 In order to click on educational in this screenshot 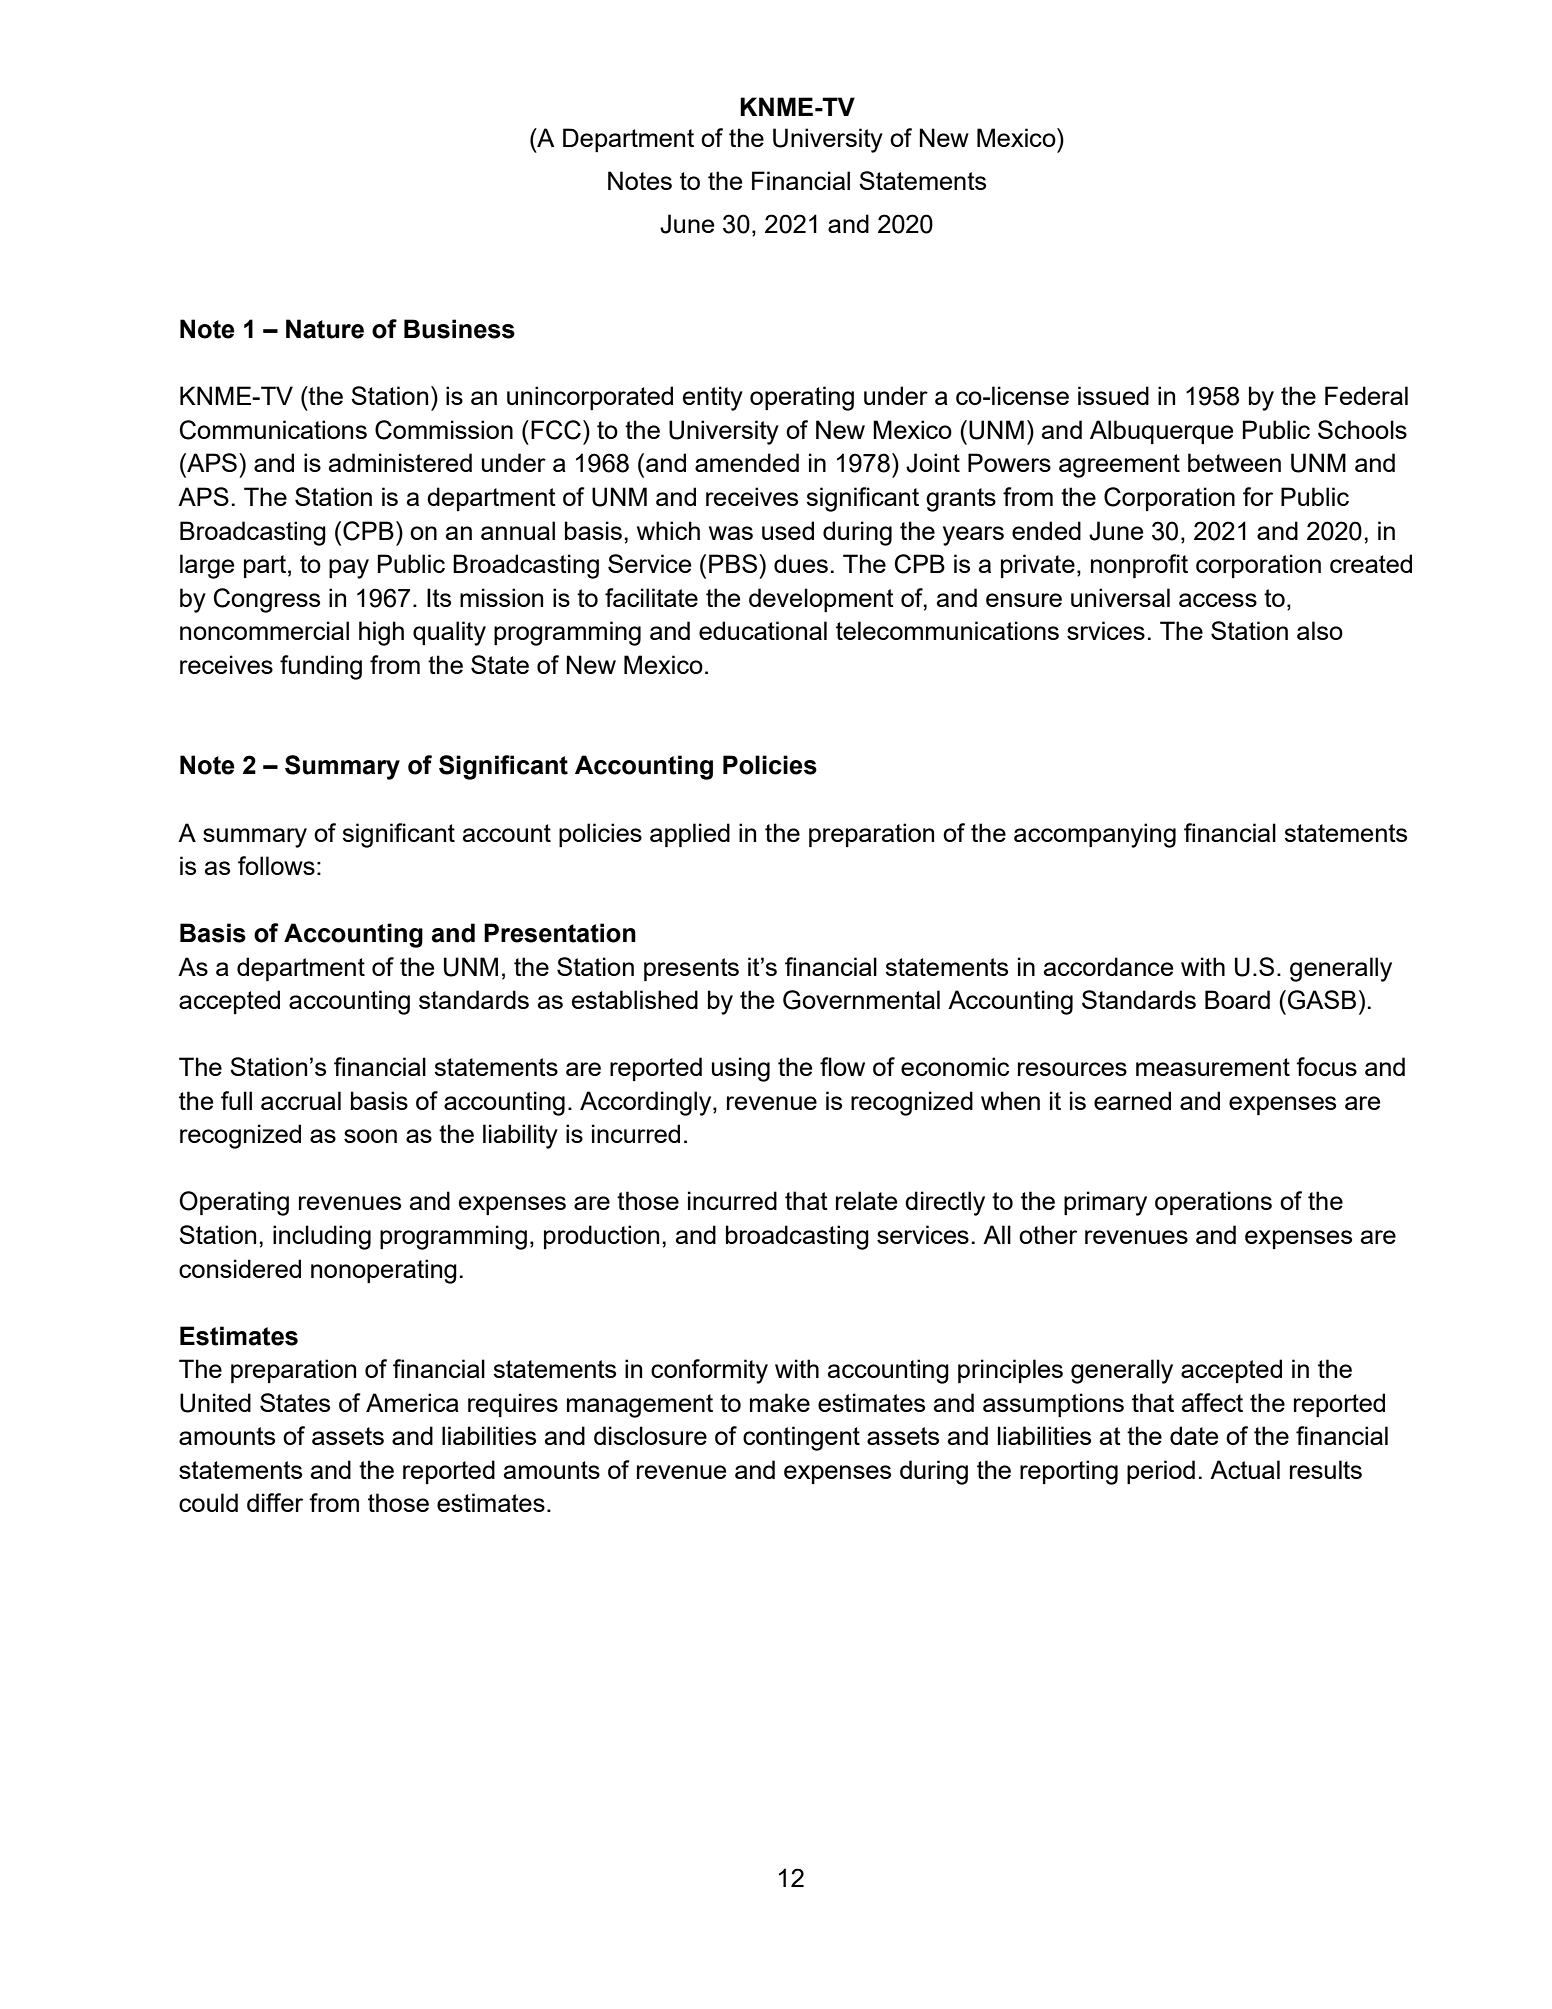, I will do `click(763, 630)`.
